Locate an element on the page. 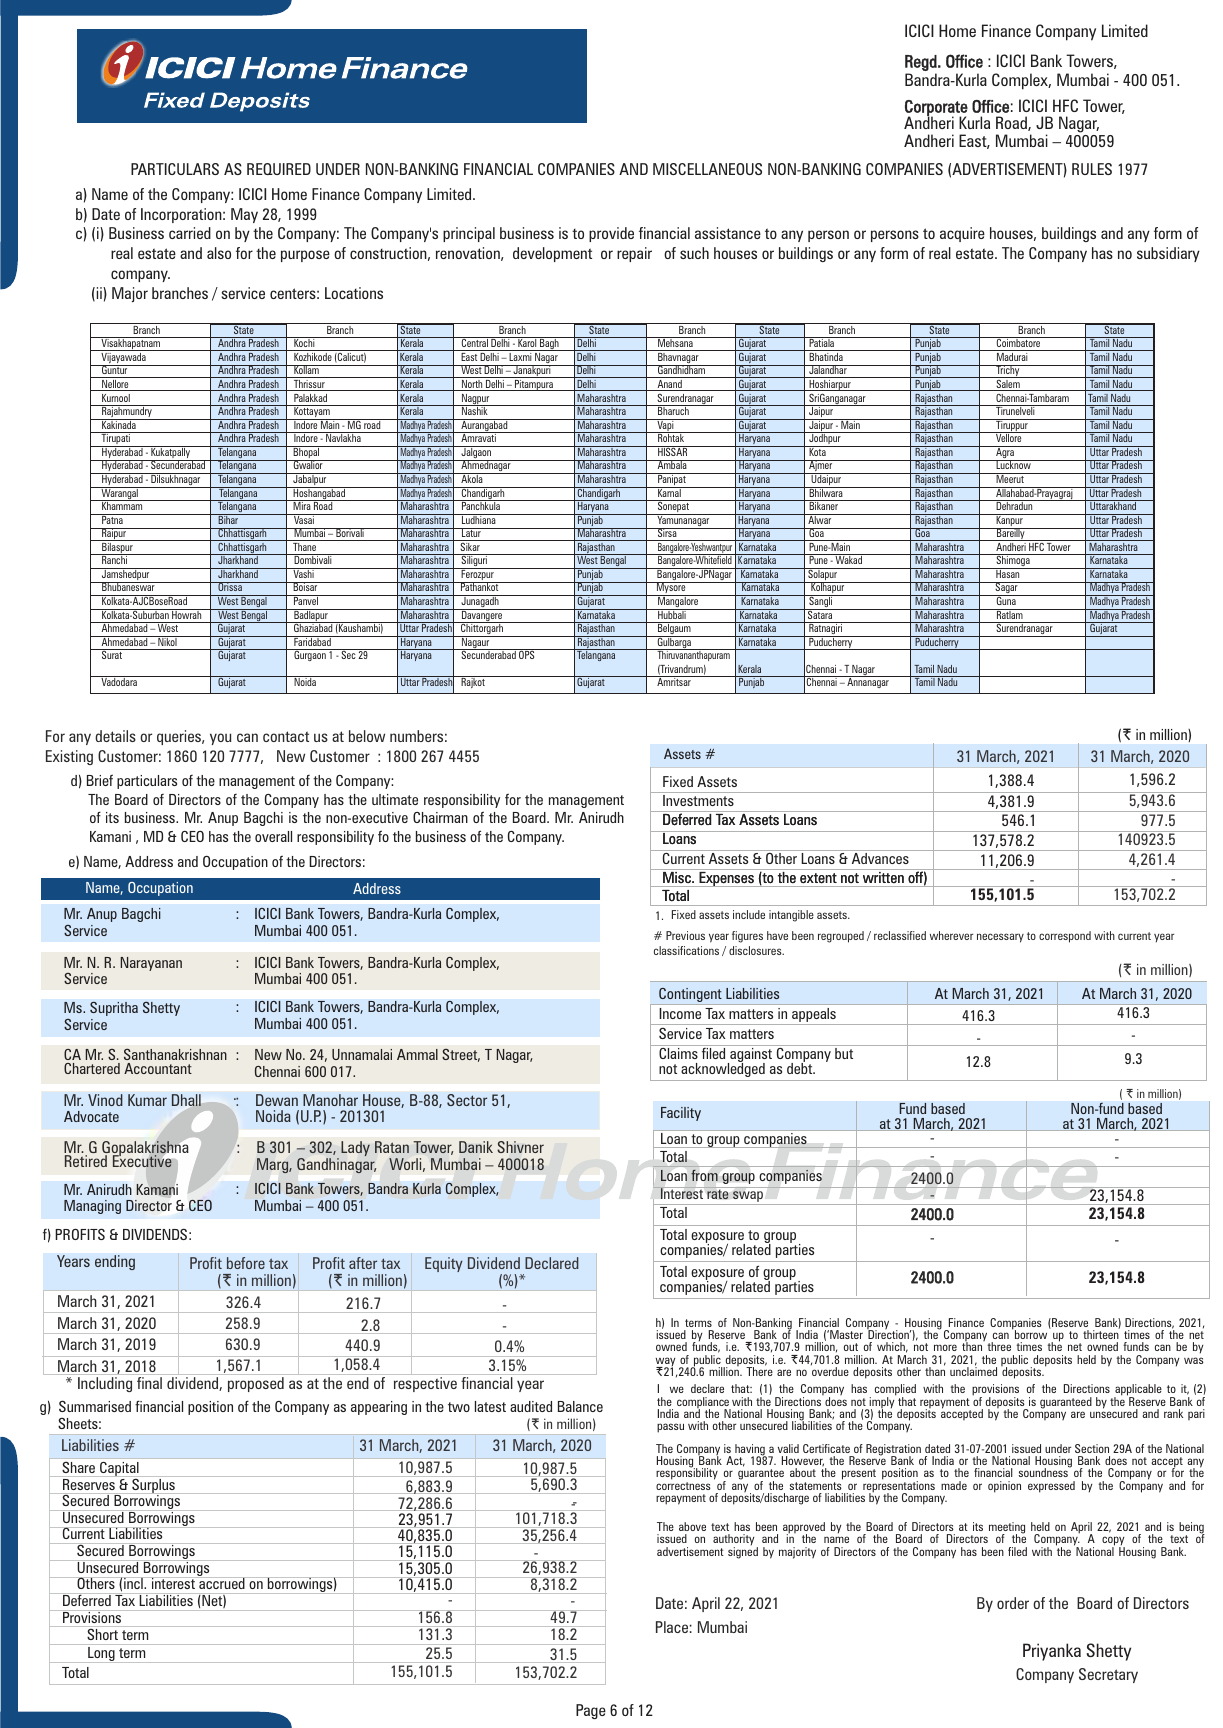 The width and height of the page is (1223, 1728). carried is located at coordinates (190, 233).
